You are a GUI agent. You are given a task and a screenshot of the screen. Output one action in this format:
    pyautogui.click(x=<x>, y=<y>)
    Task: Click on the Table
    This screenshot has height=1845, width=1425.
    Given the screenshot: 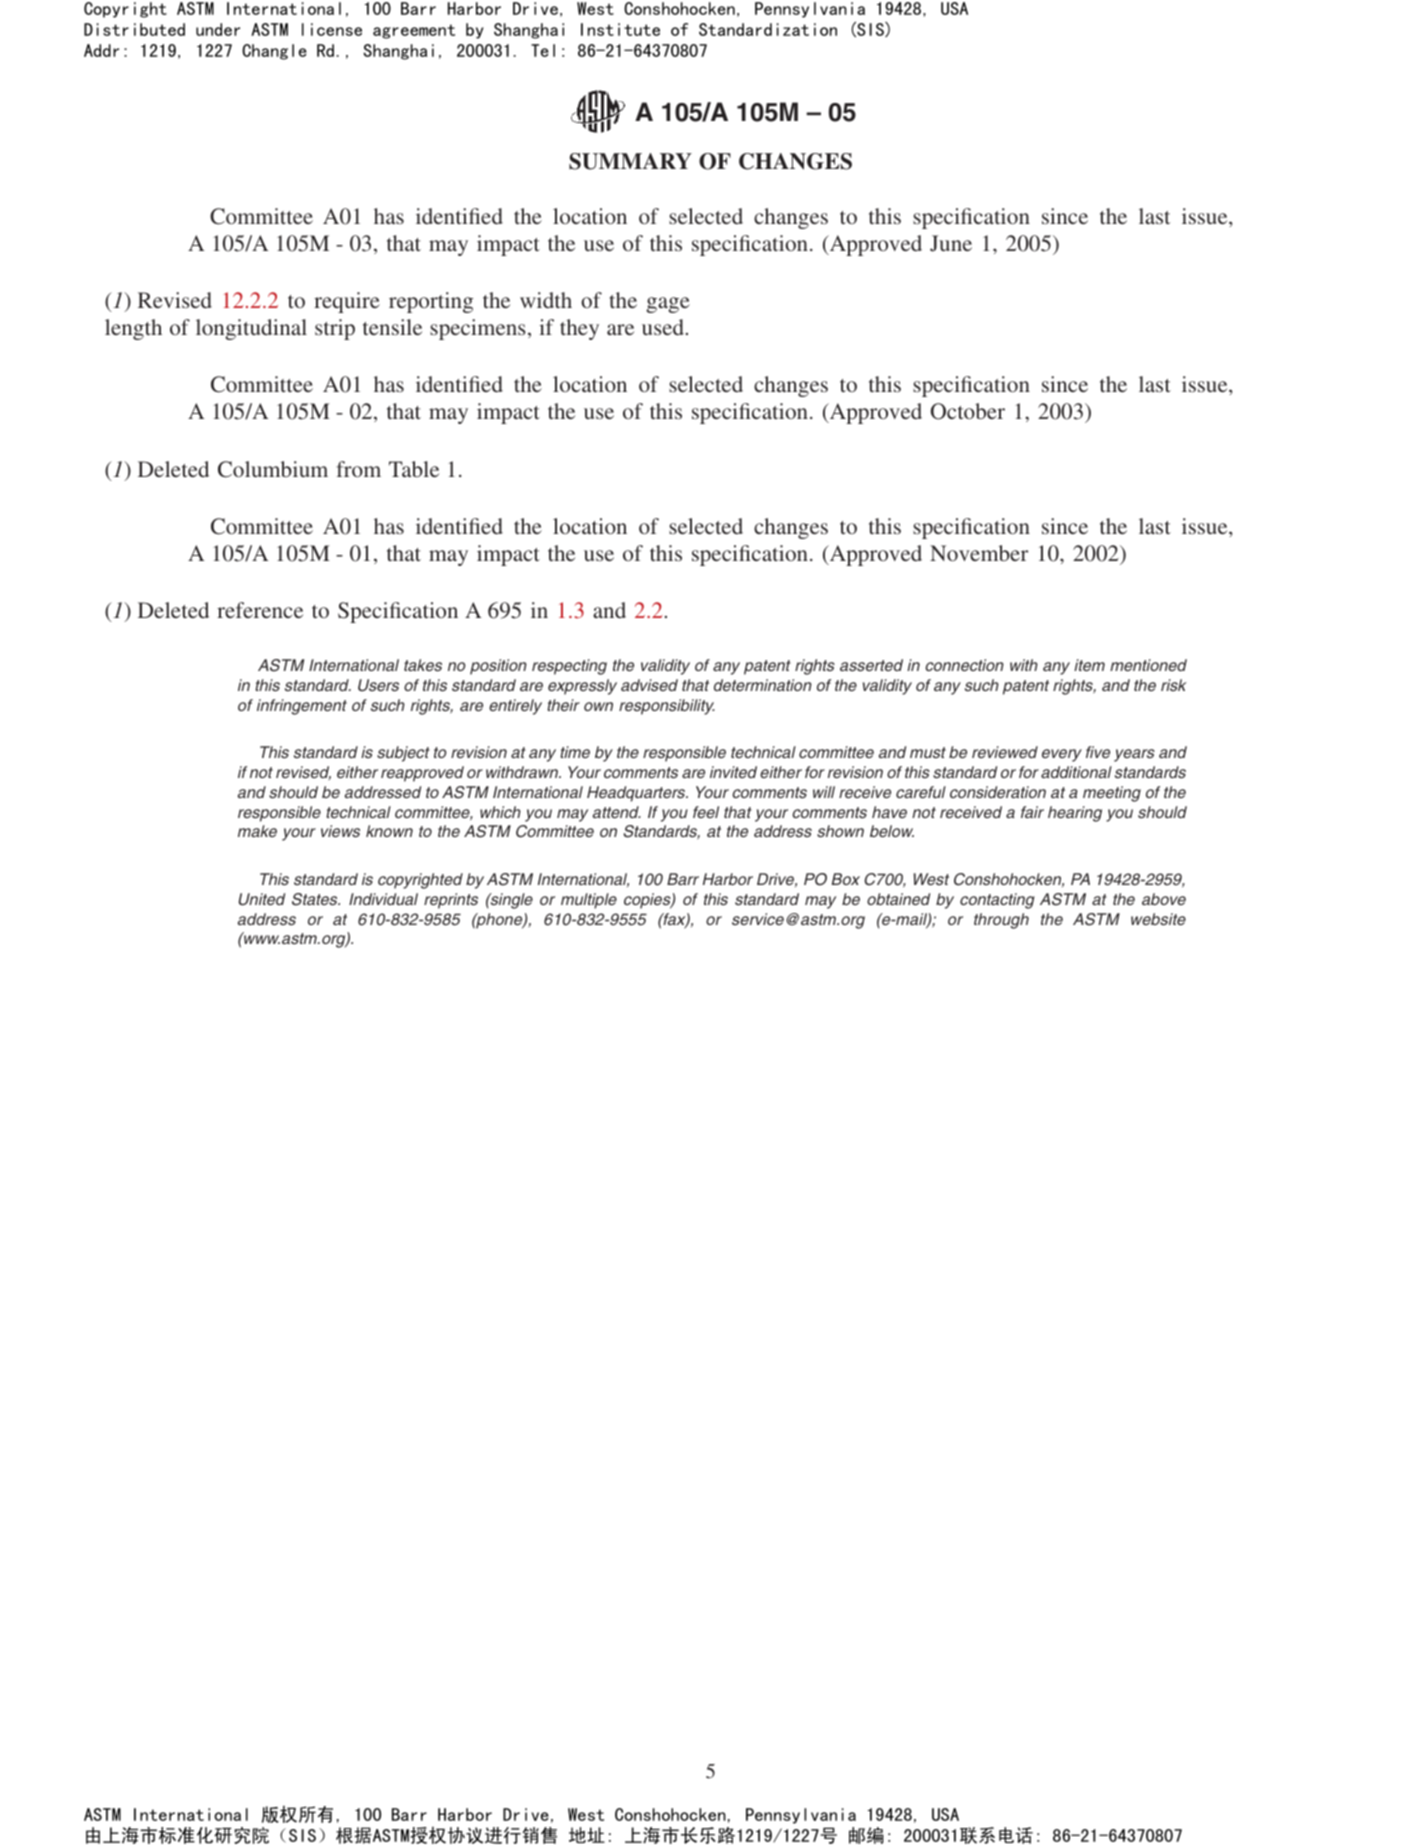 What is the action you would take?
    pyautogui.click(x=414, y=469)
